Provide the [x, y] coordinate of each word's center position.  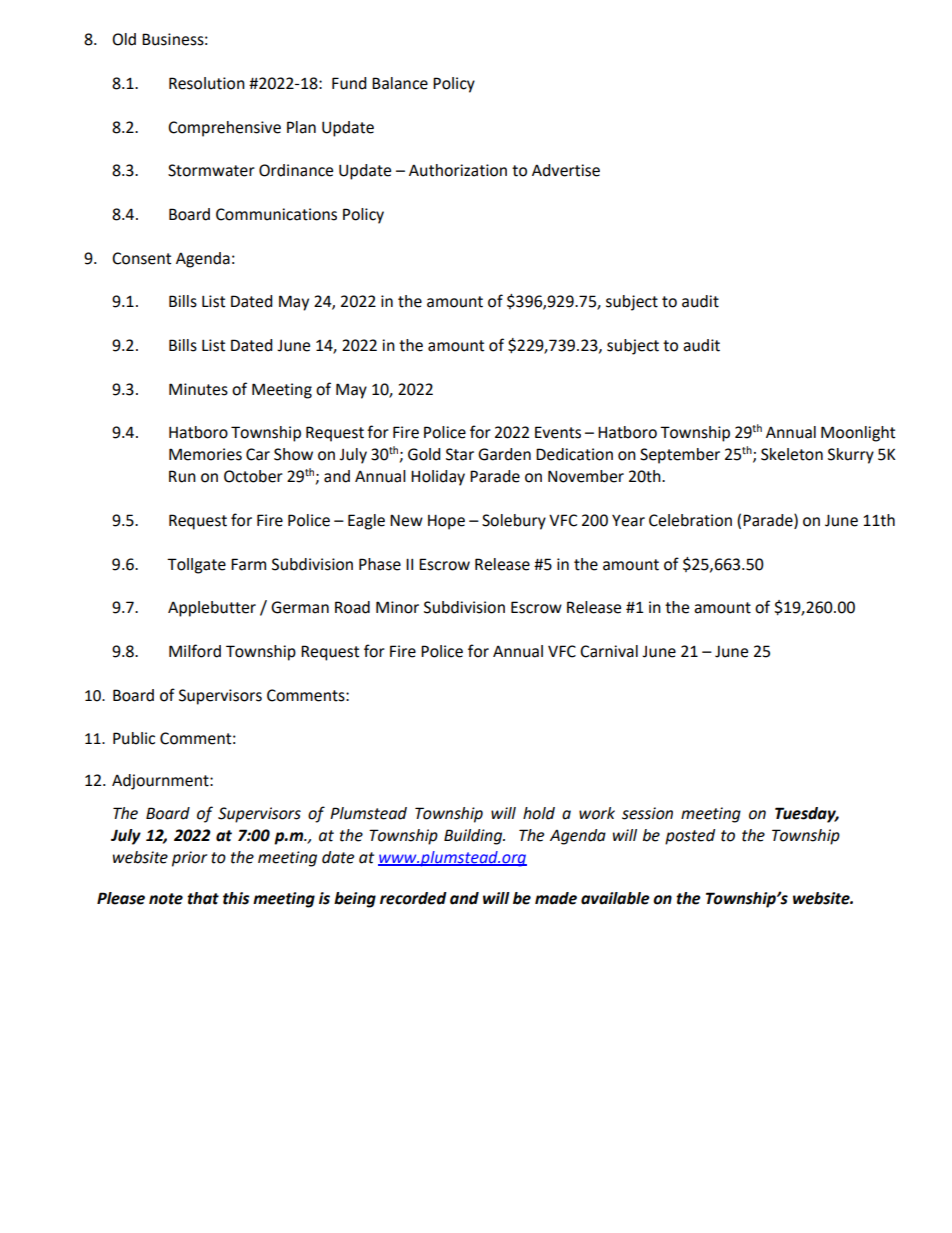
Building [474, 837]
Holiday [438, 478]
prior [189, 859]
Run [182, 476]
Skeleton [792, 454]
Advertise [566, 170]
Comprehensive [224, 129]
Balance [400, 83]
